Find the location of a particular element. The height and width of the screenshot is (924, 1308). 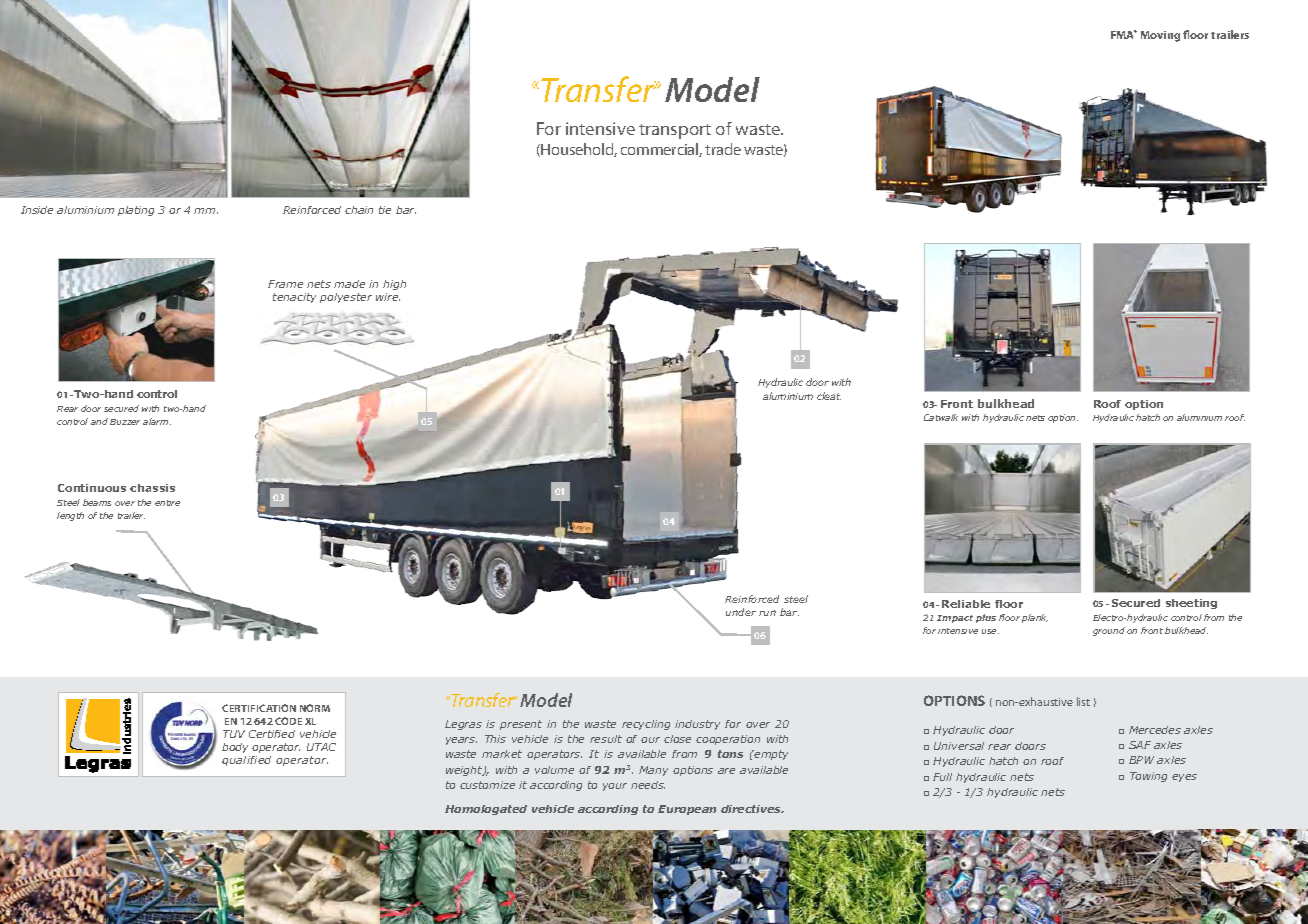

transport is located at coordinates (675, 131).
